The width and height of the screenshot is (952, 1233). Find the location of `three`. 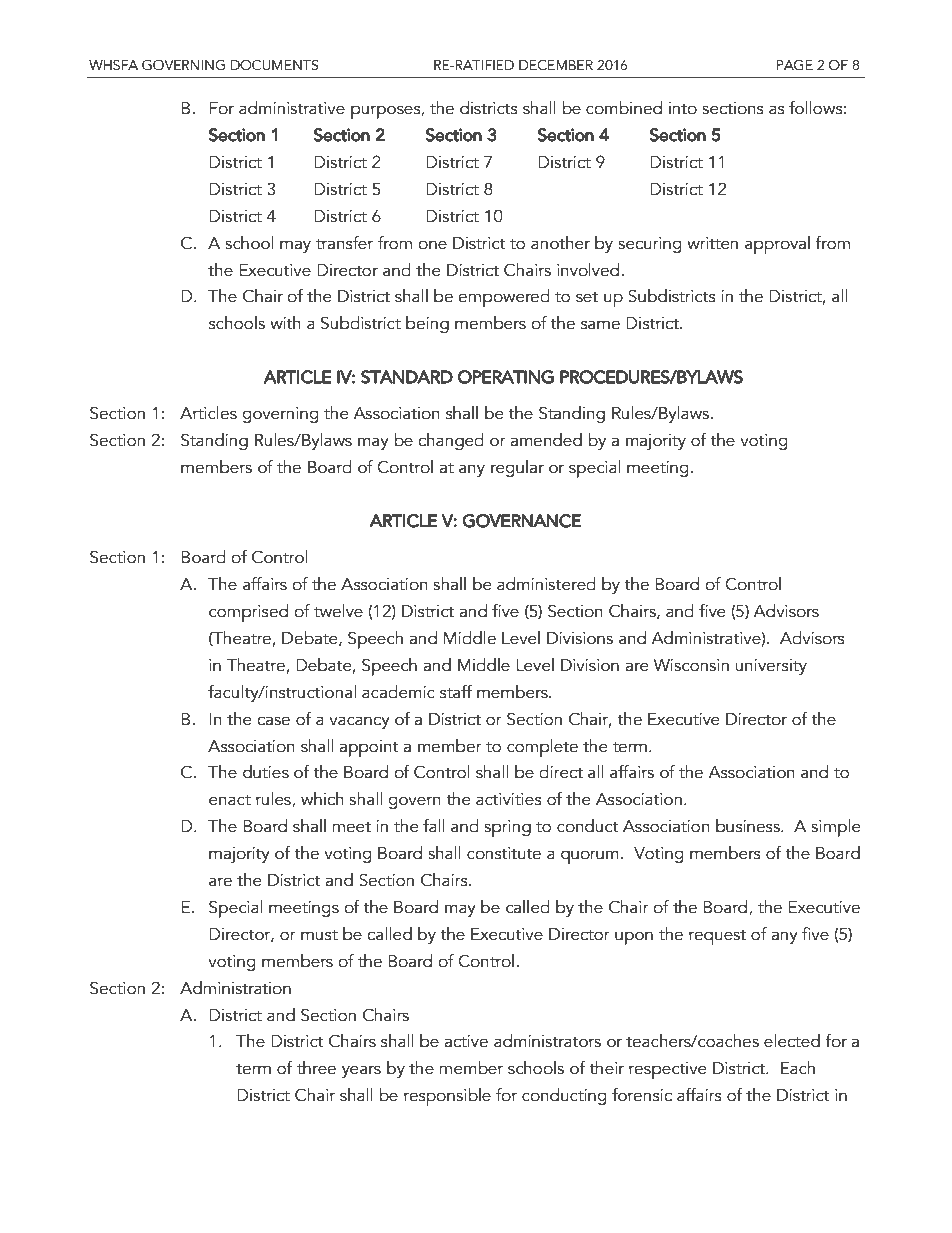

three is located at coordinates (316, 1068).
